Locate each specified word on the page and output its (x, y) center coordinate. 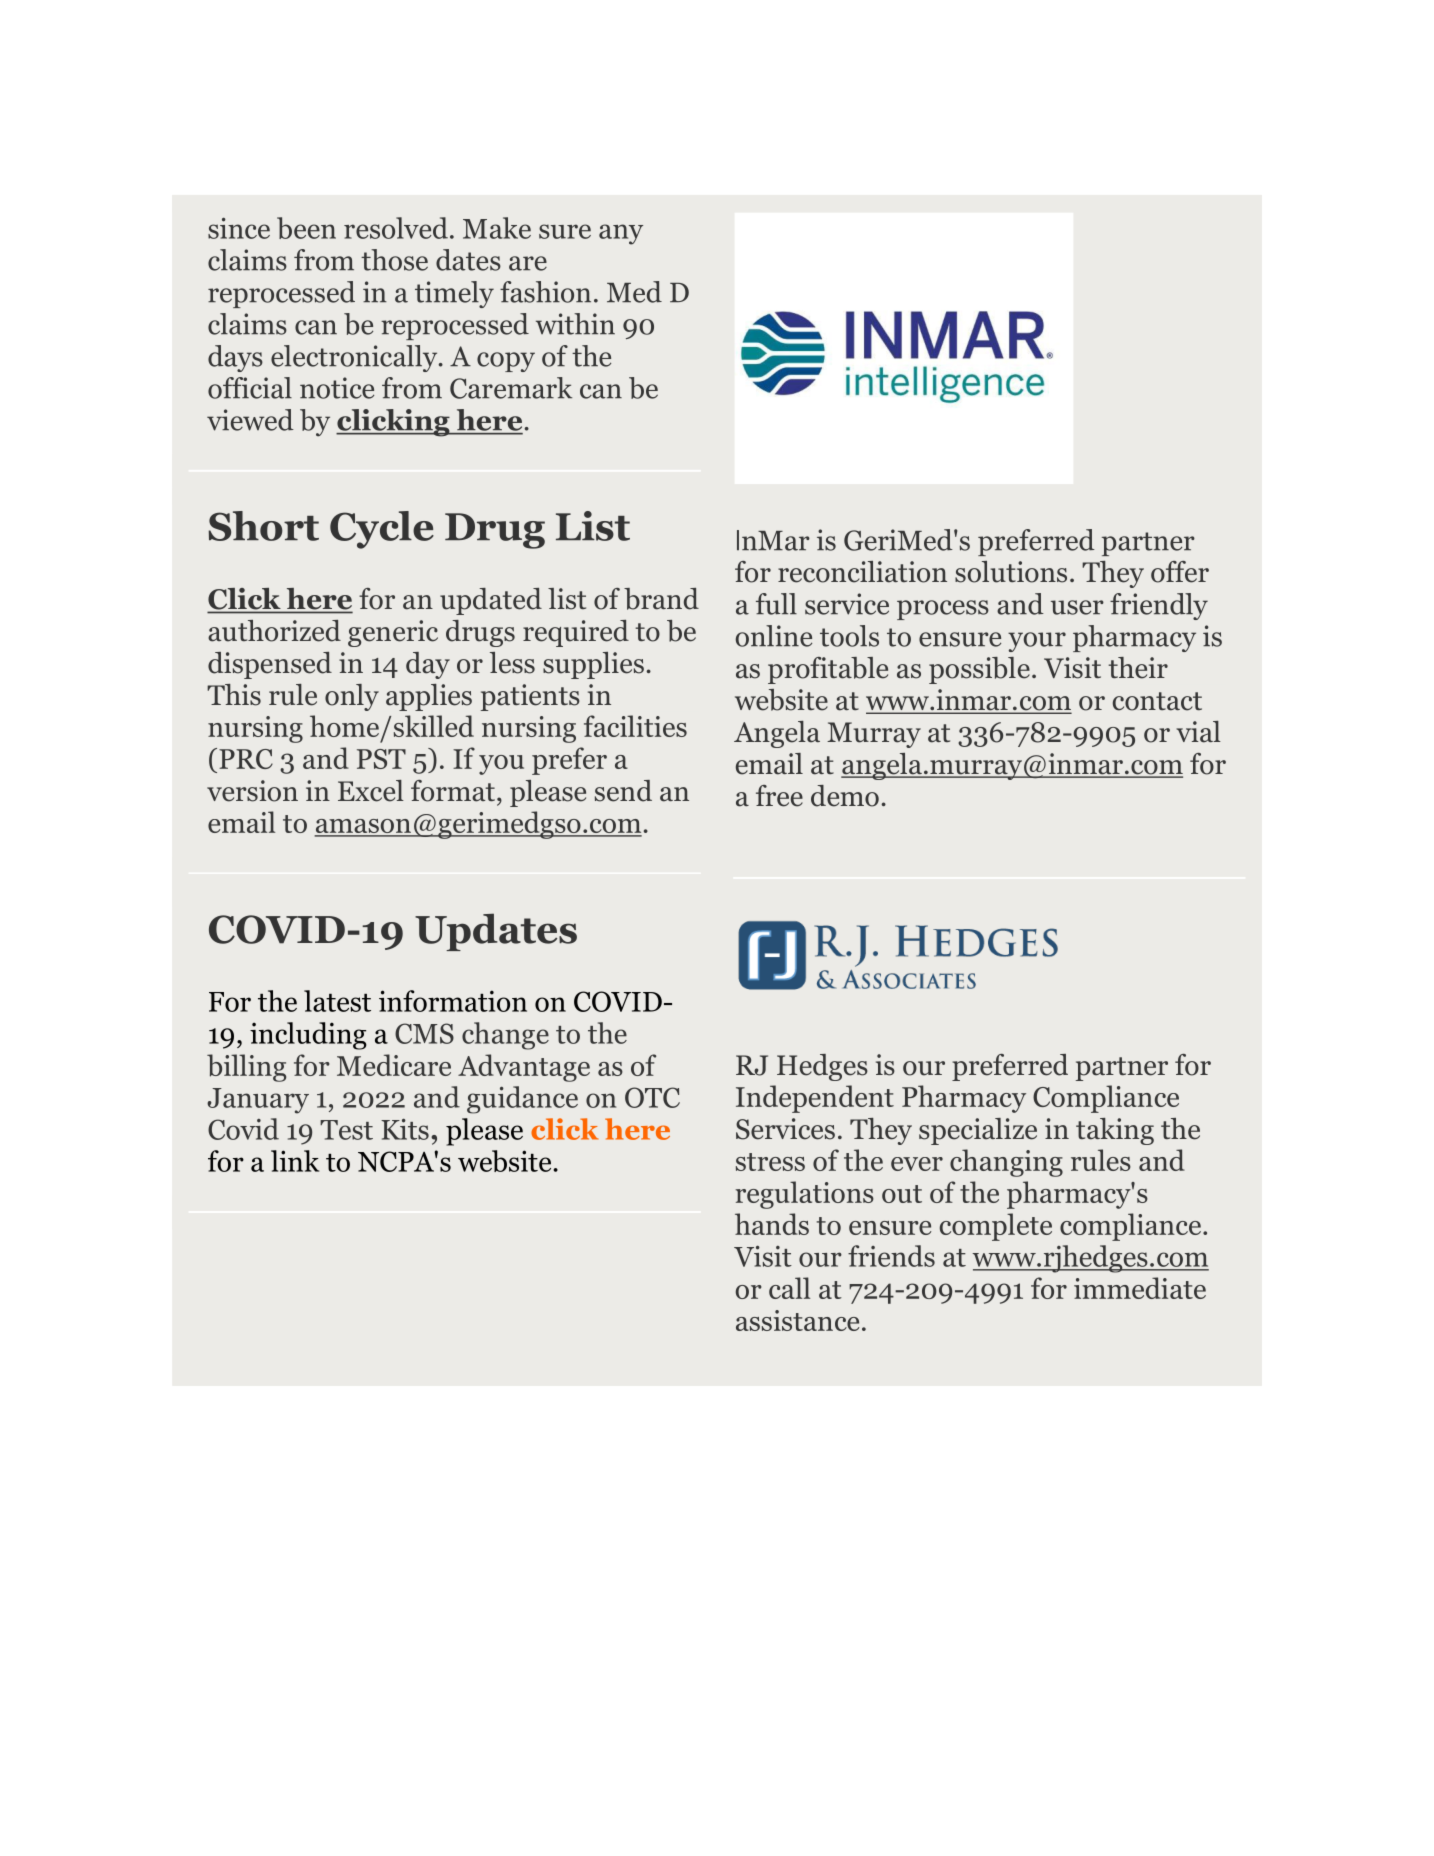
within (575, 324)
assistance (797, 1320)
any (621, 234)
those (394, 260)
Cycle (382, 530)
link (295, 1161)
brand (661, 599)
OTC (652, 1097)
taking (1115, 1131)
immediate (1140, 1288)
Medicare (394, 1065)
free (779, 796)
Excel (371, 791)
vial (1198, 732)
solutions (1011, 572)
